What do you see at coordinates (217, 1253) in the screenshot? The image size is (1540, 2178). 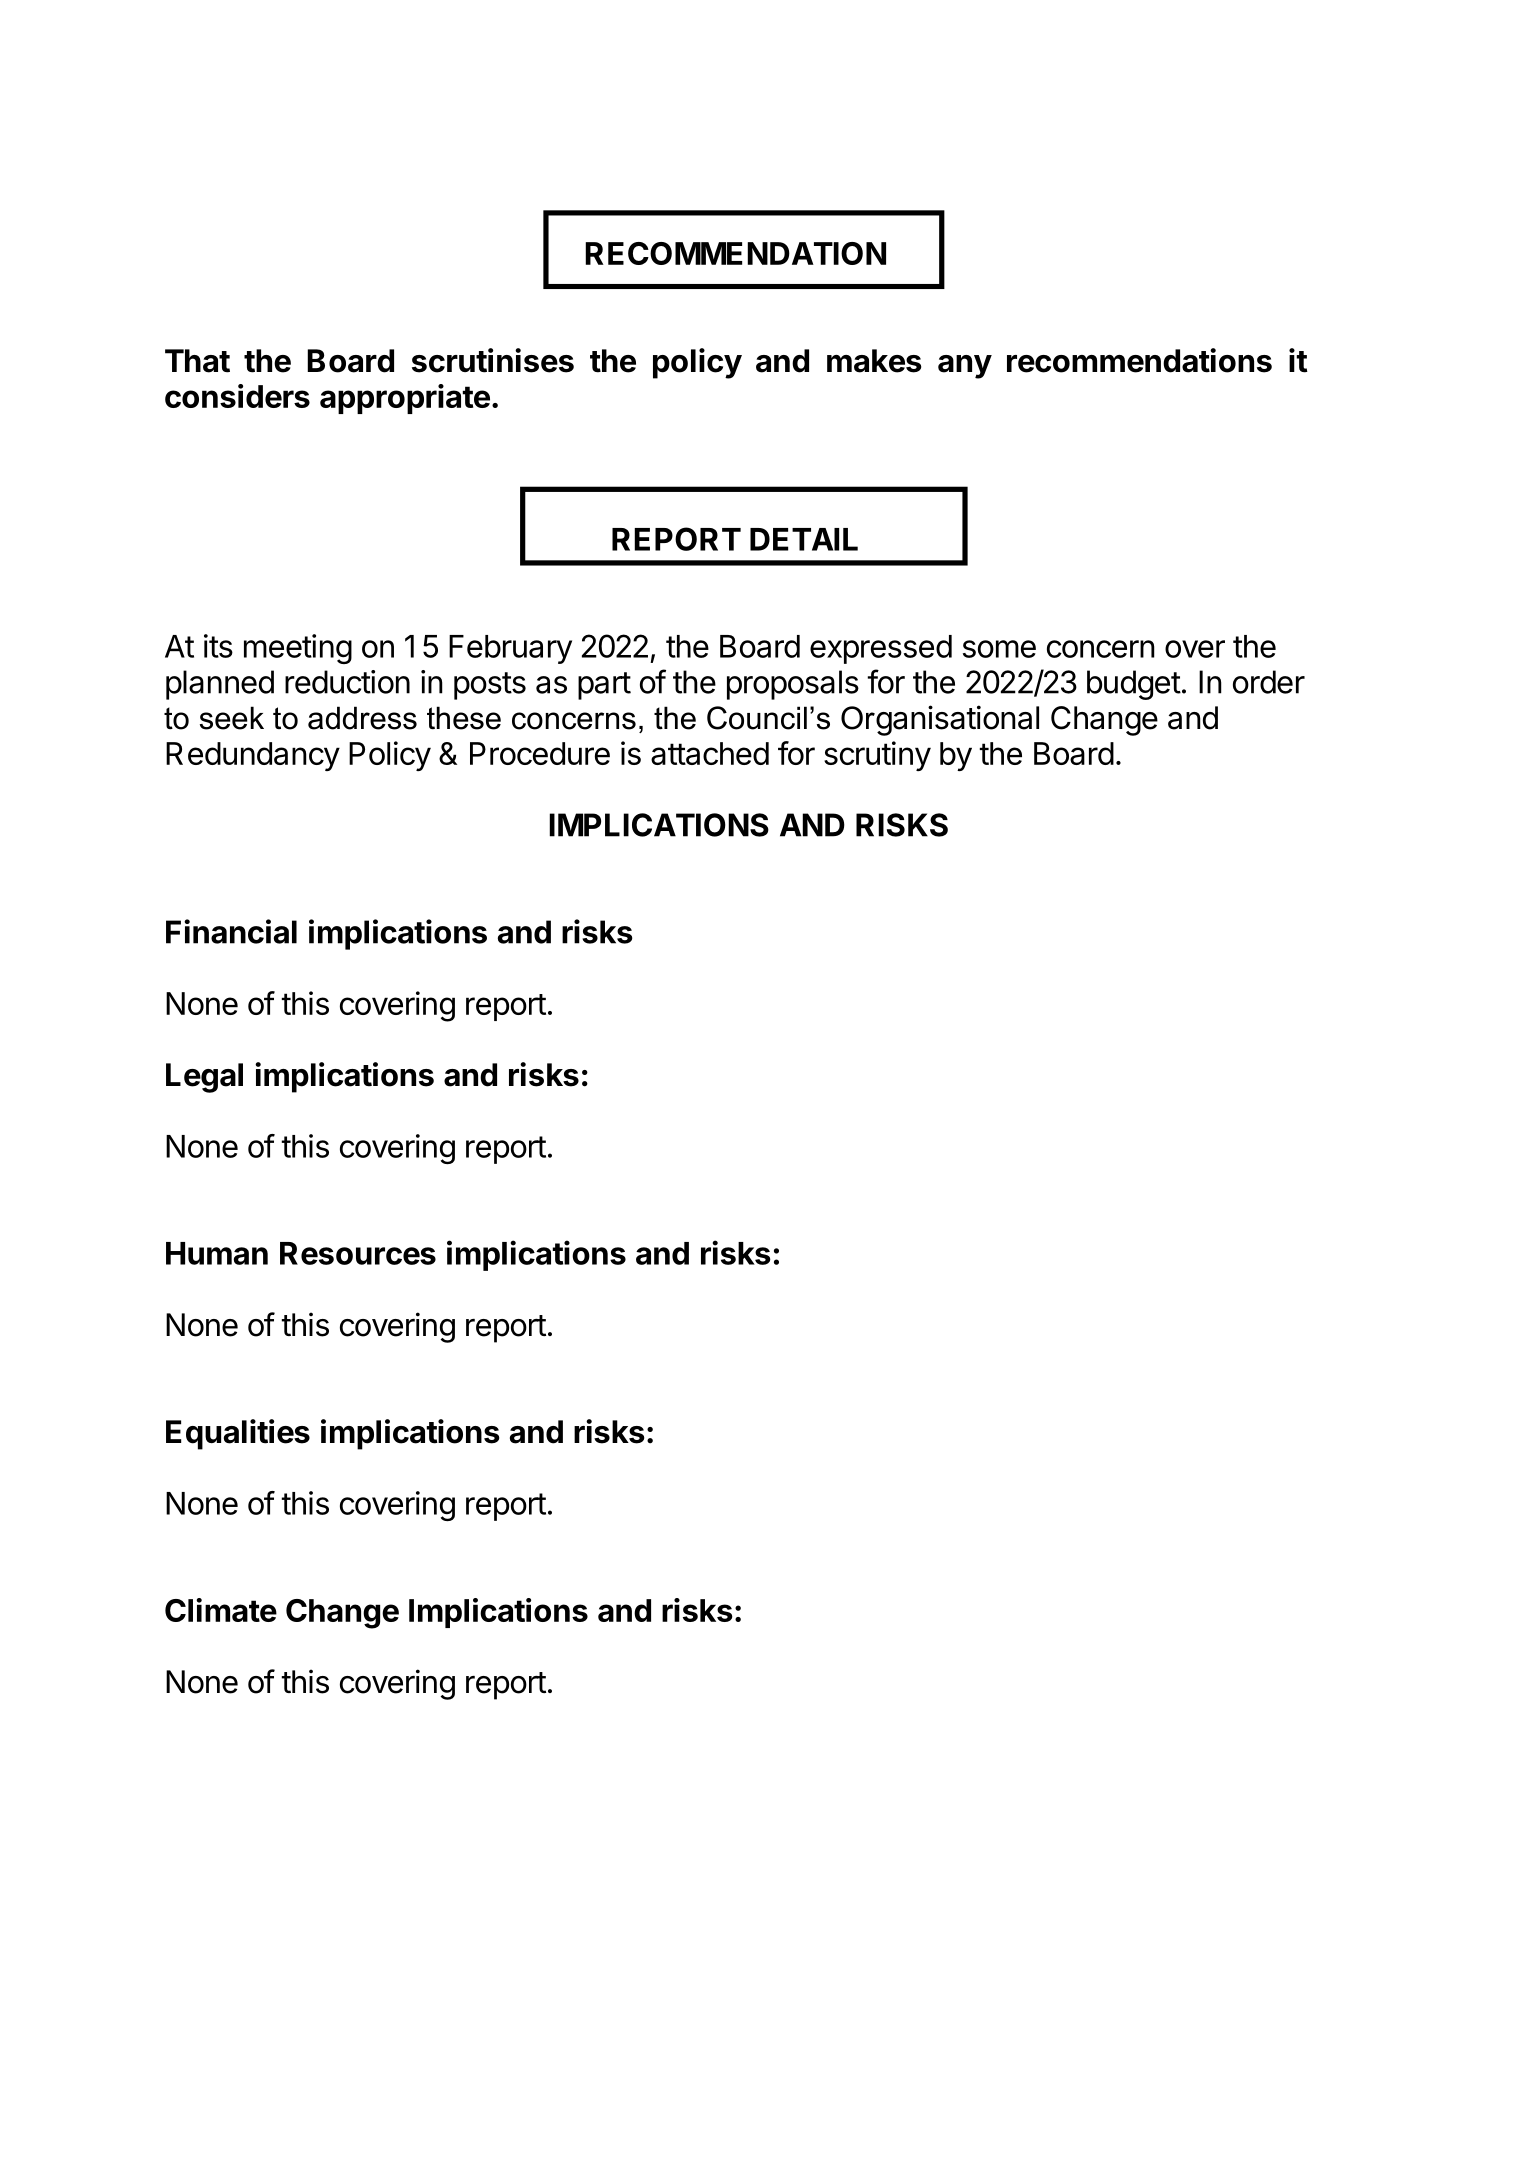 I see `Human` at bounding box center [217, 1253].
